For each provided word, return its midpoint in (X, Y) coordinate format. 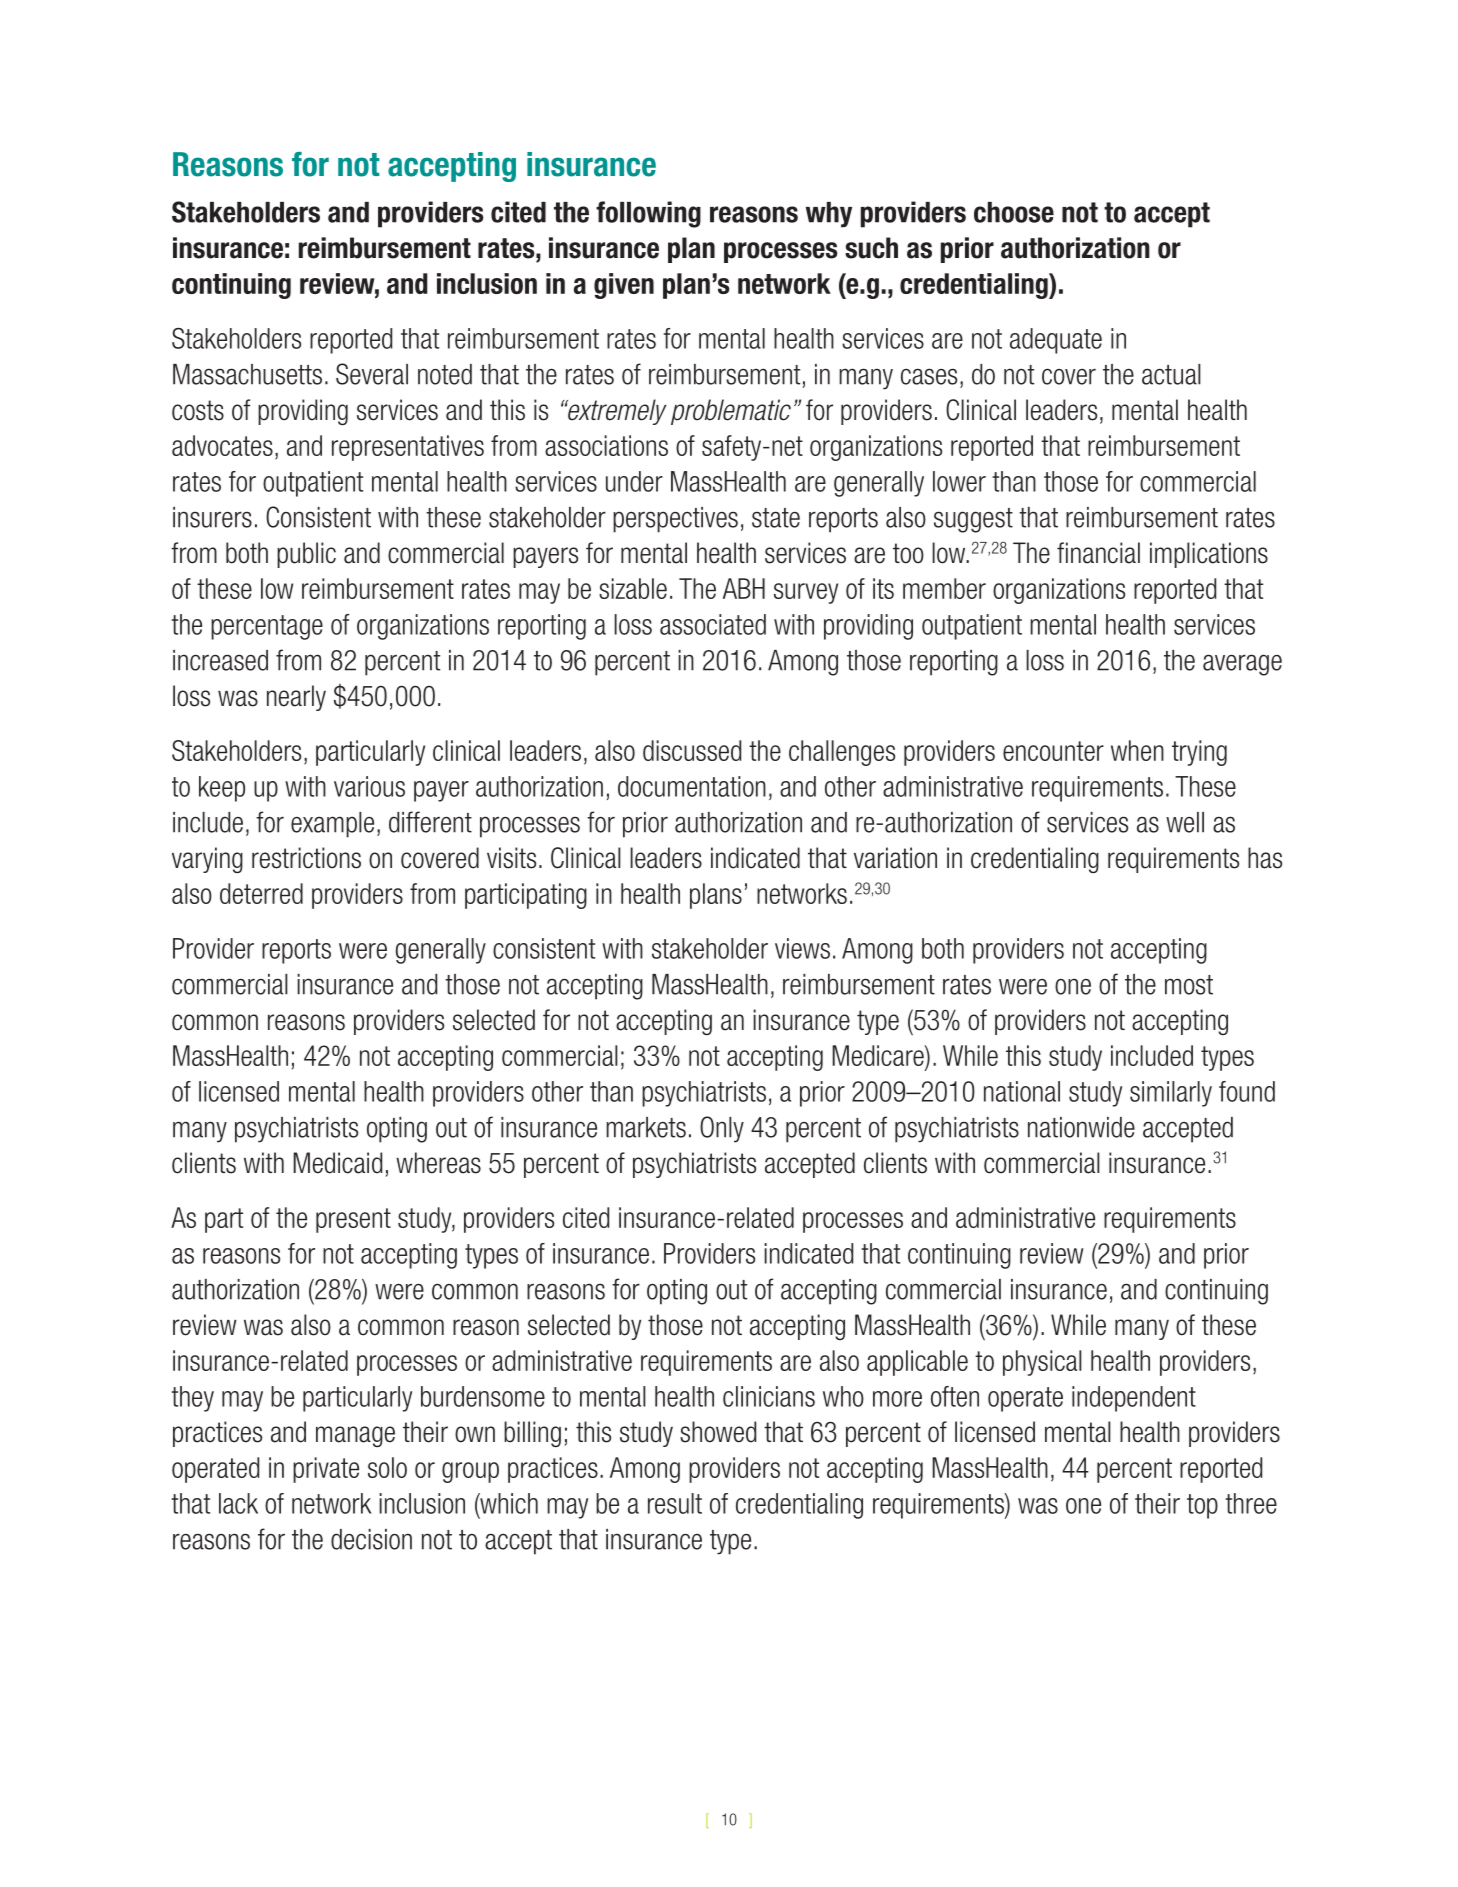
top (1202, 1506)
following (648, 214)
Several (372, 374)
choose (1014, 212)
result (675, 1503)
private (326, 1470)
